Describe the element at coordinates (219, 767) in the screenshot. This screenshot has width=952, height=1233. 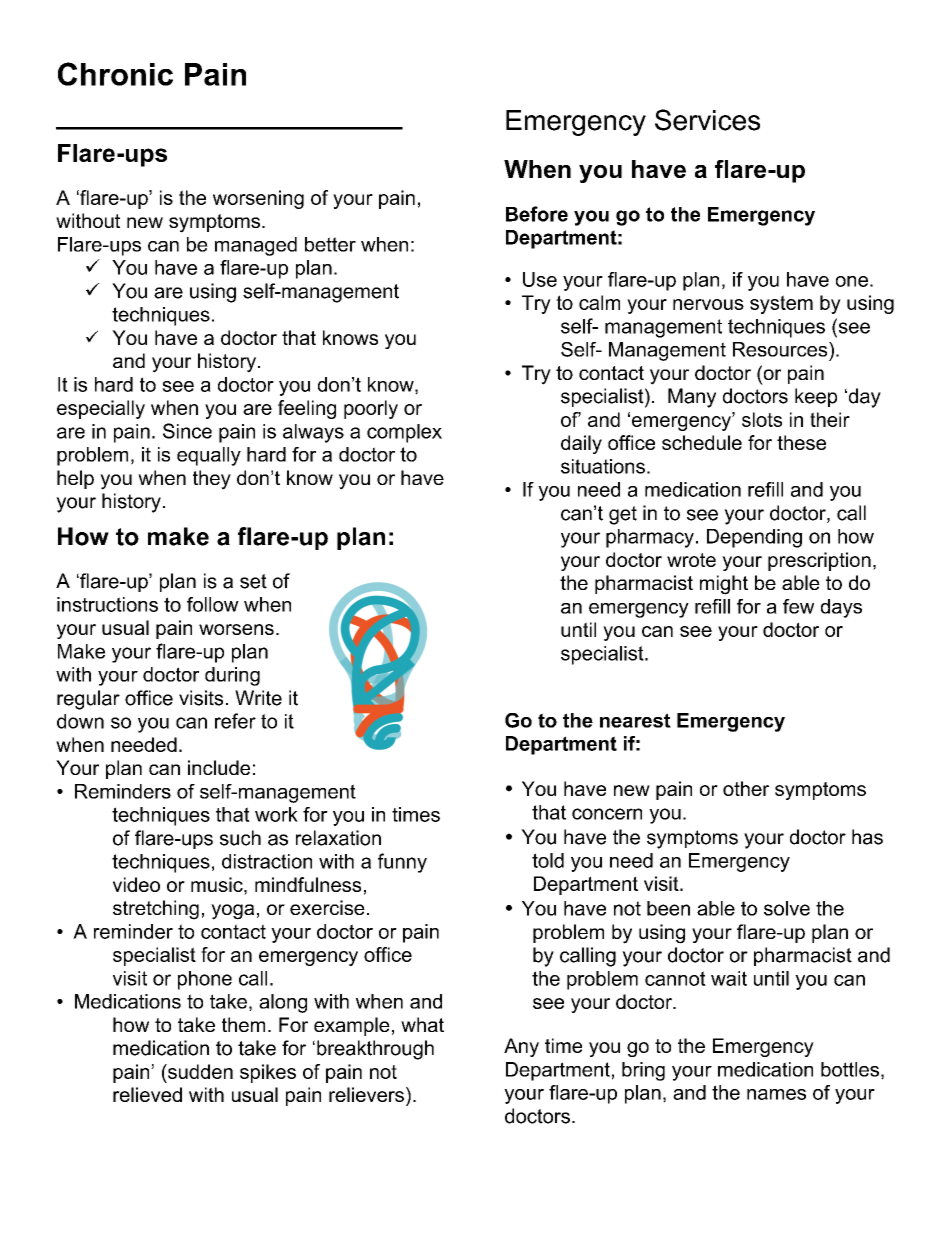
I see `include` at that location.
